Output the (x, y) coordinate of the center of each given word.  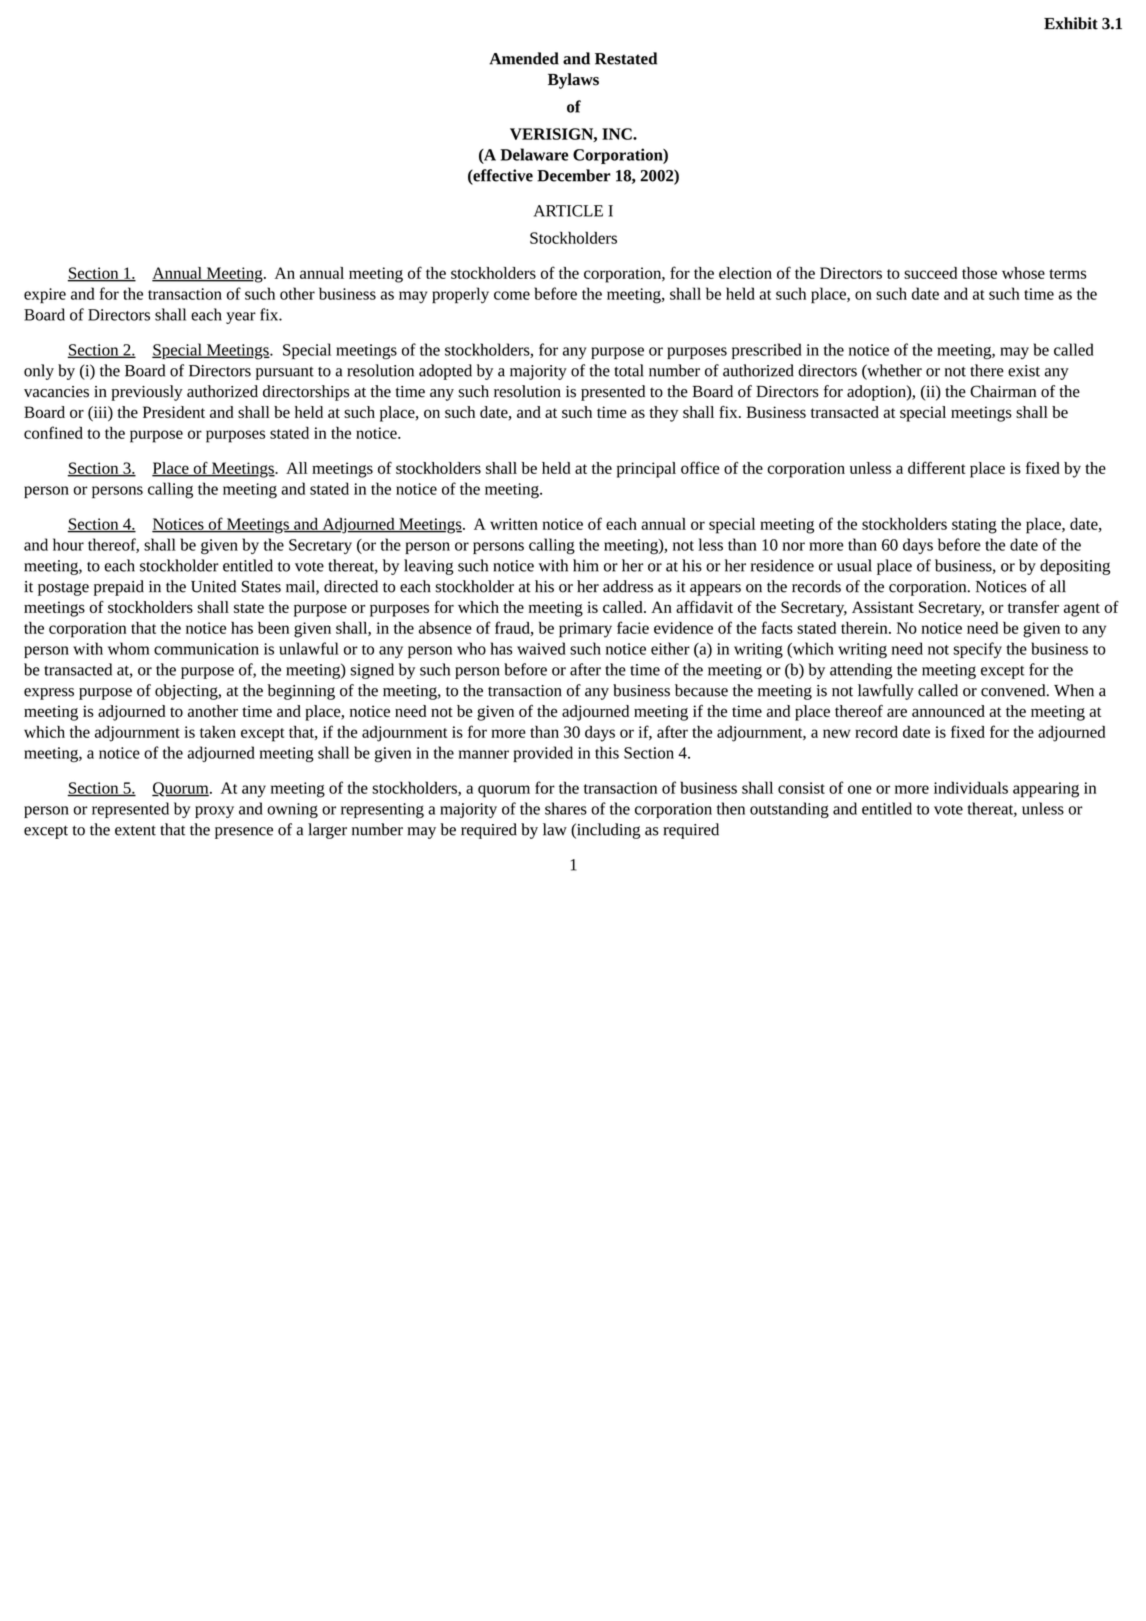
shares (566, 808)
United (213, 586)
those (979, 273)
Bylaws (573, 81)
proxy (214, 812)
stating (974, 526)
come (512, 295)
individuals (971, 787)
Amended (524, 58)
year (241, 318)
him (586, 565)
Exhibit (1071, 23)
